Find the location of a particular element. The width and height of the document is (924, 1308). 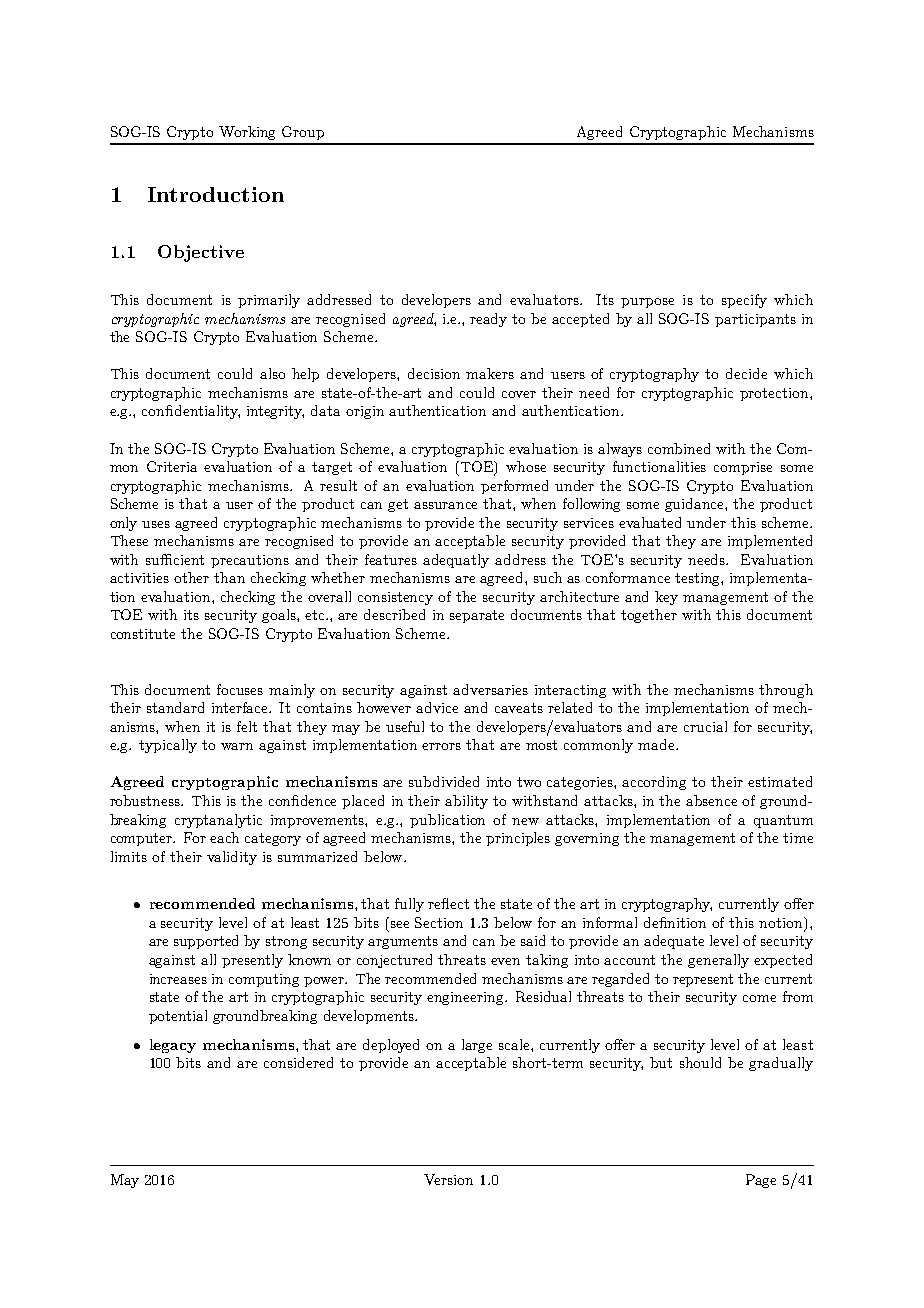

ready is located at coordinates (488, 320).
